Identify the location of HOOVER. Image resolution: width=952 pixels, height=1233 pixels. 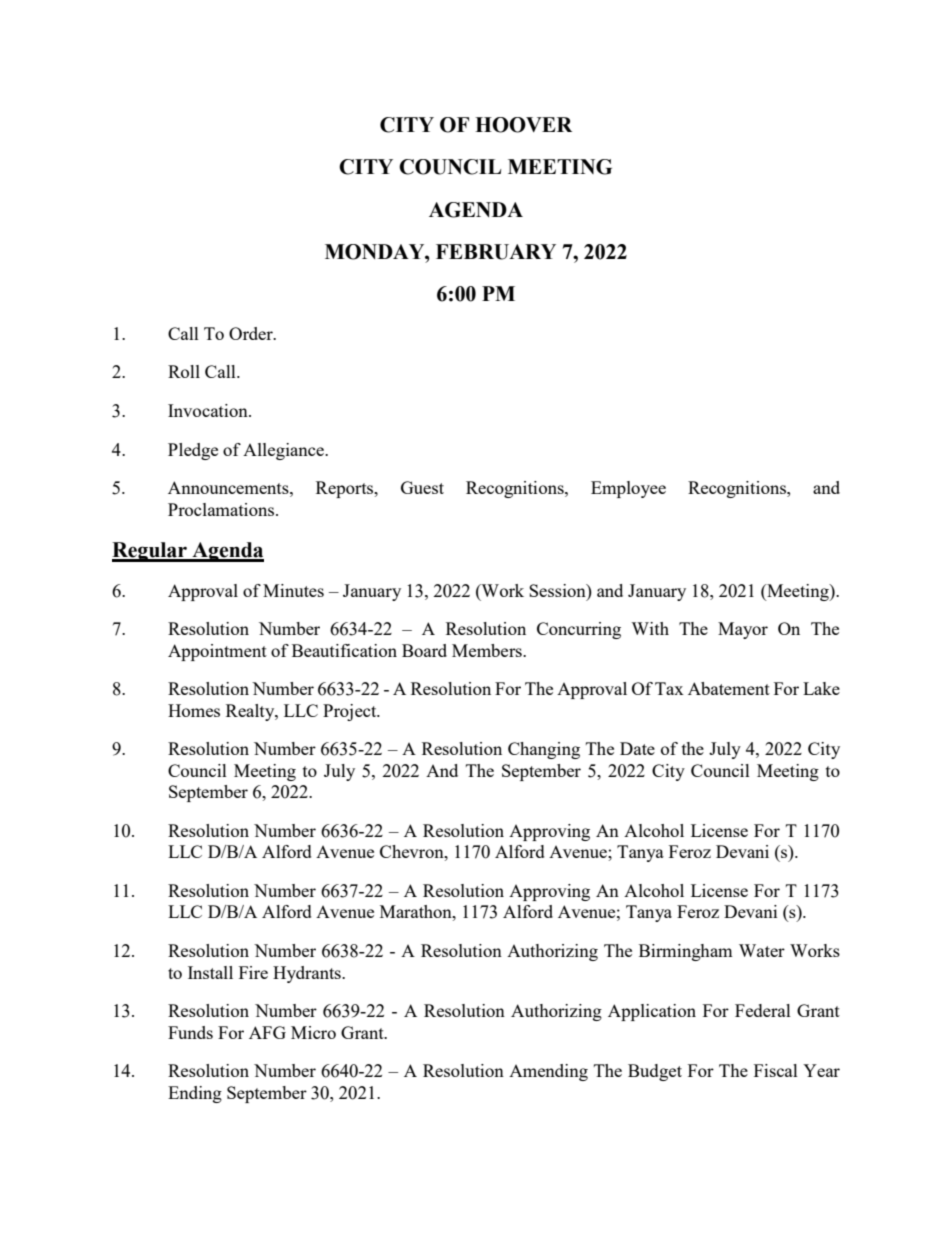
(523, 125).
